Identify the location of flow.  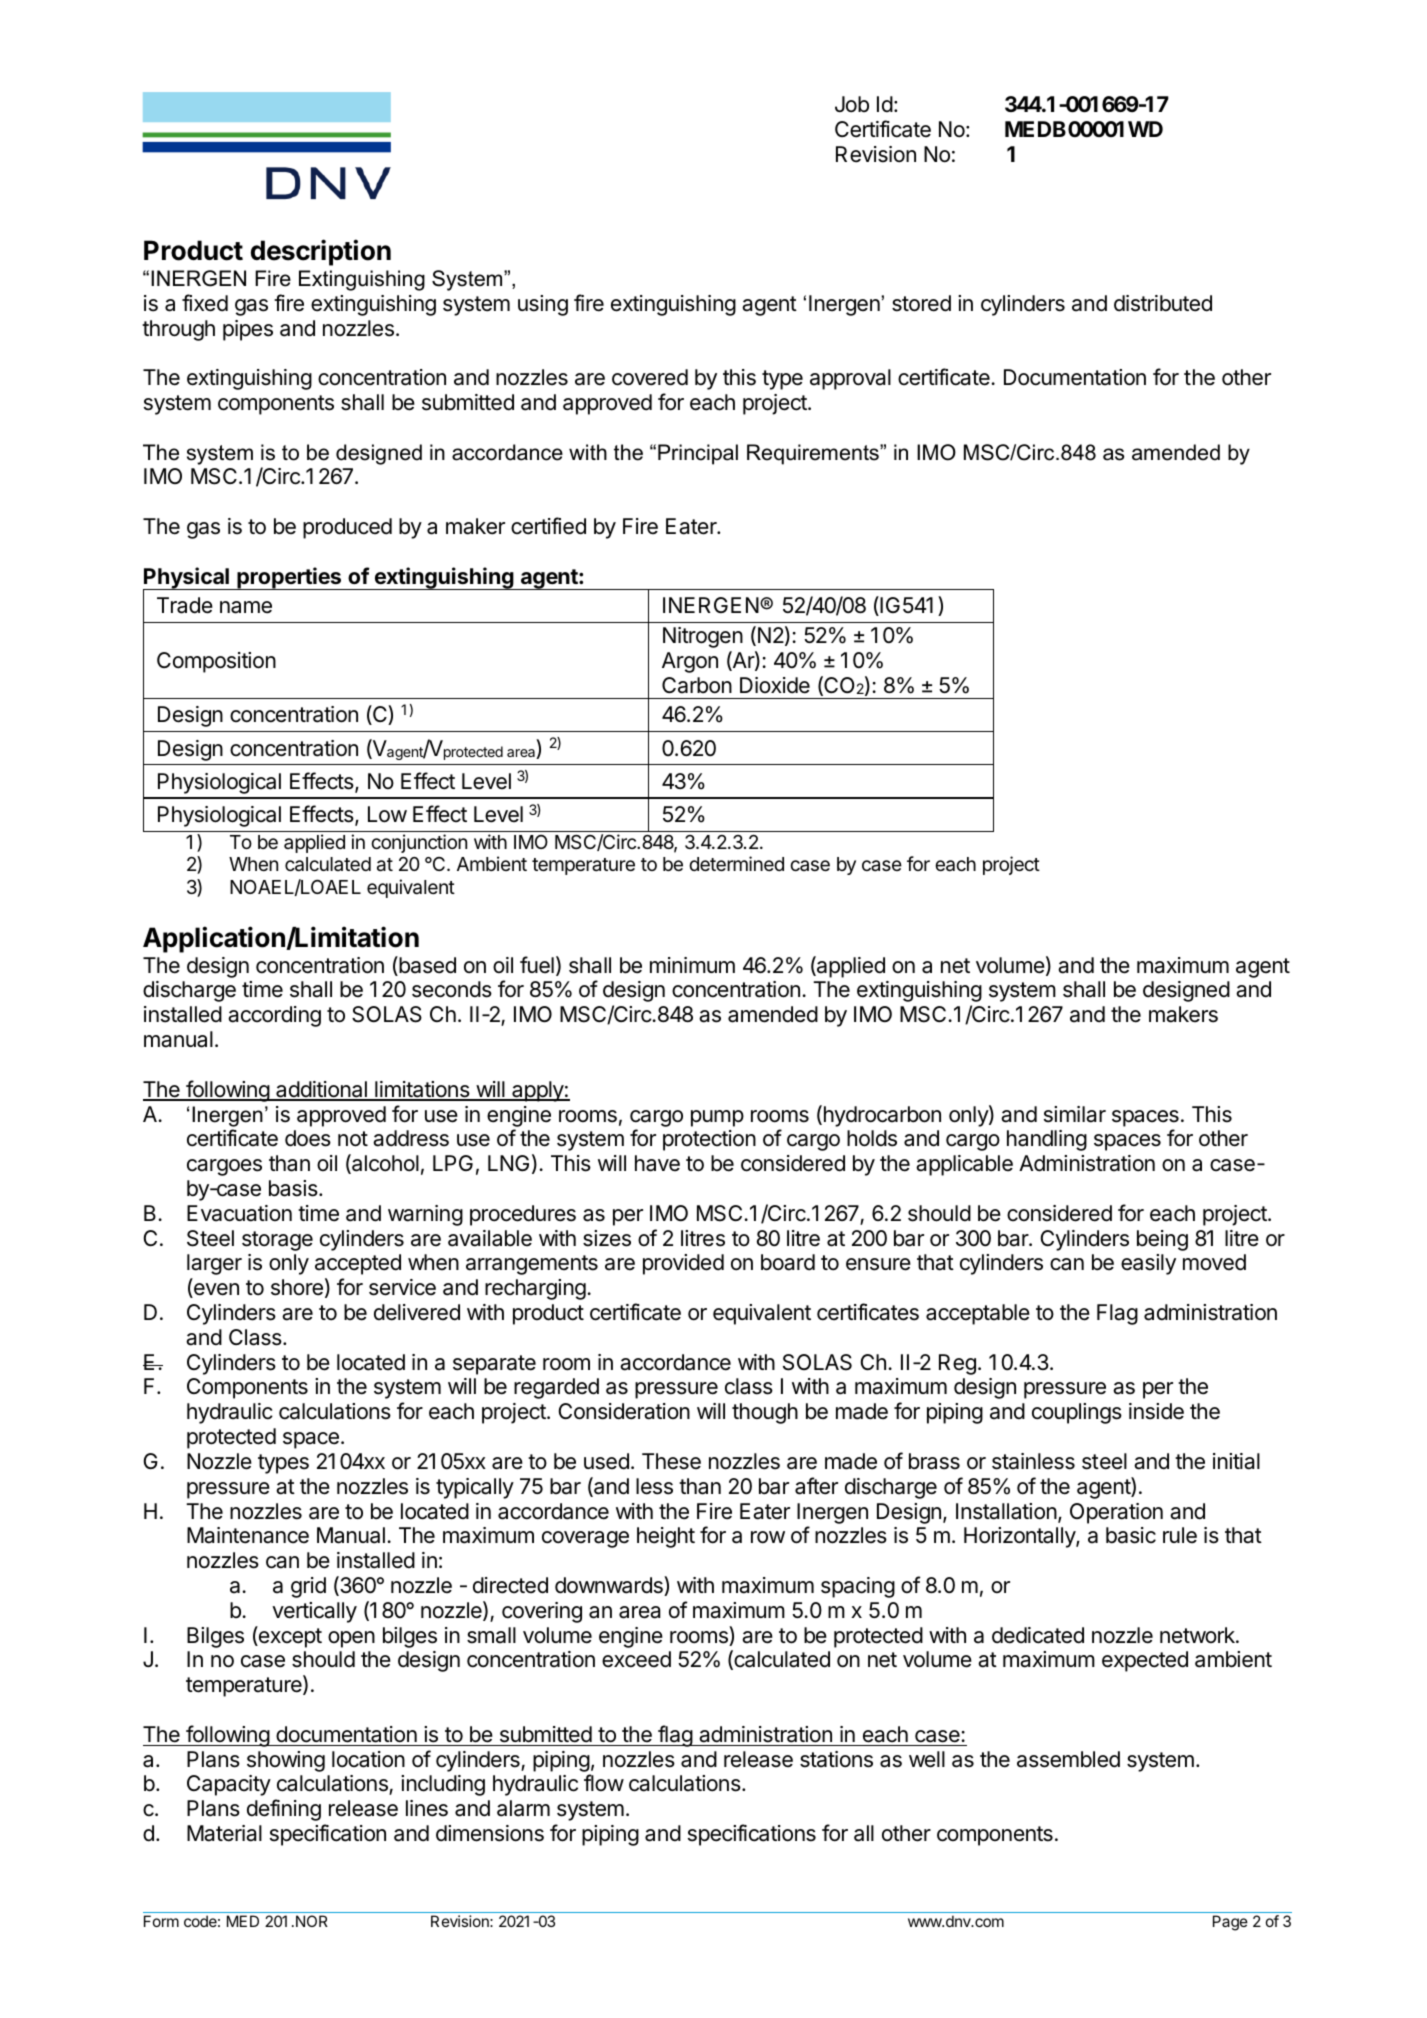
(604, 1782).
